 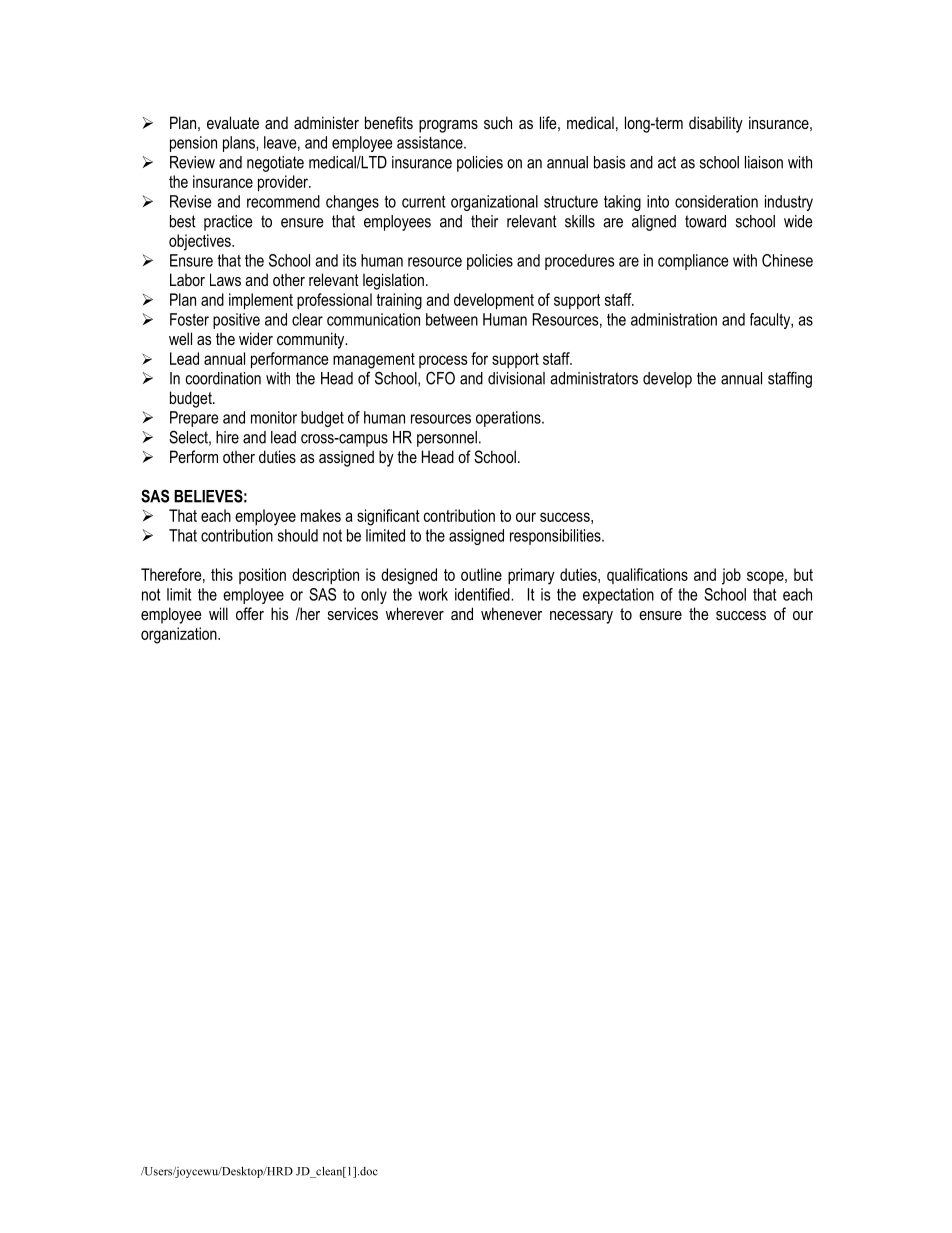 What do you see at coordinates (716, 124) in the screenshot?
I see `disability` at bounding box center [716, 124].
